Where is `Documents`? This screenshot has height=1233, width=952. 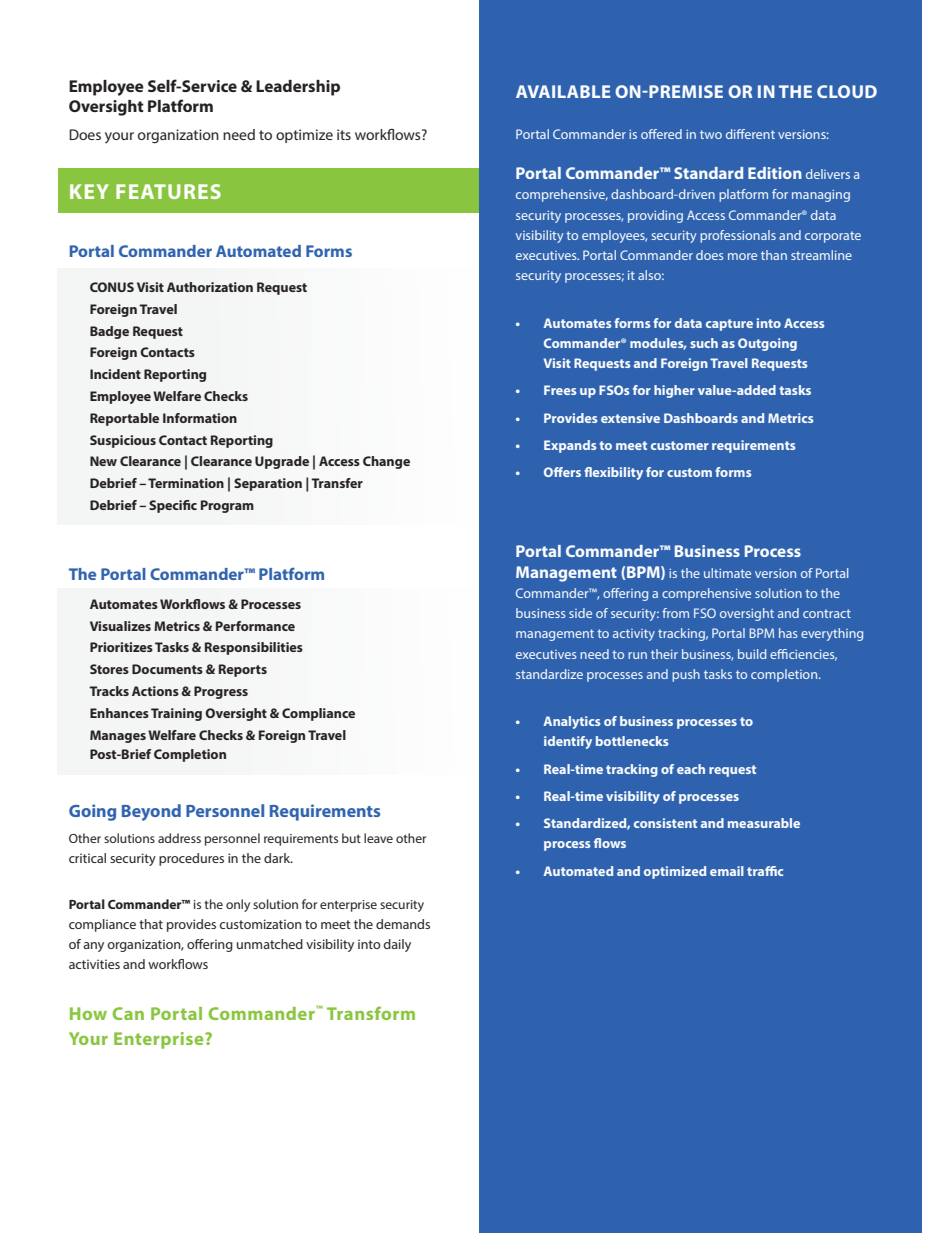
Documents is located at coordinates (167, 669).
